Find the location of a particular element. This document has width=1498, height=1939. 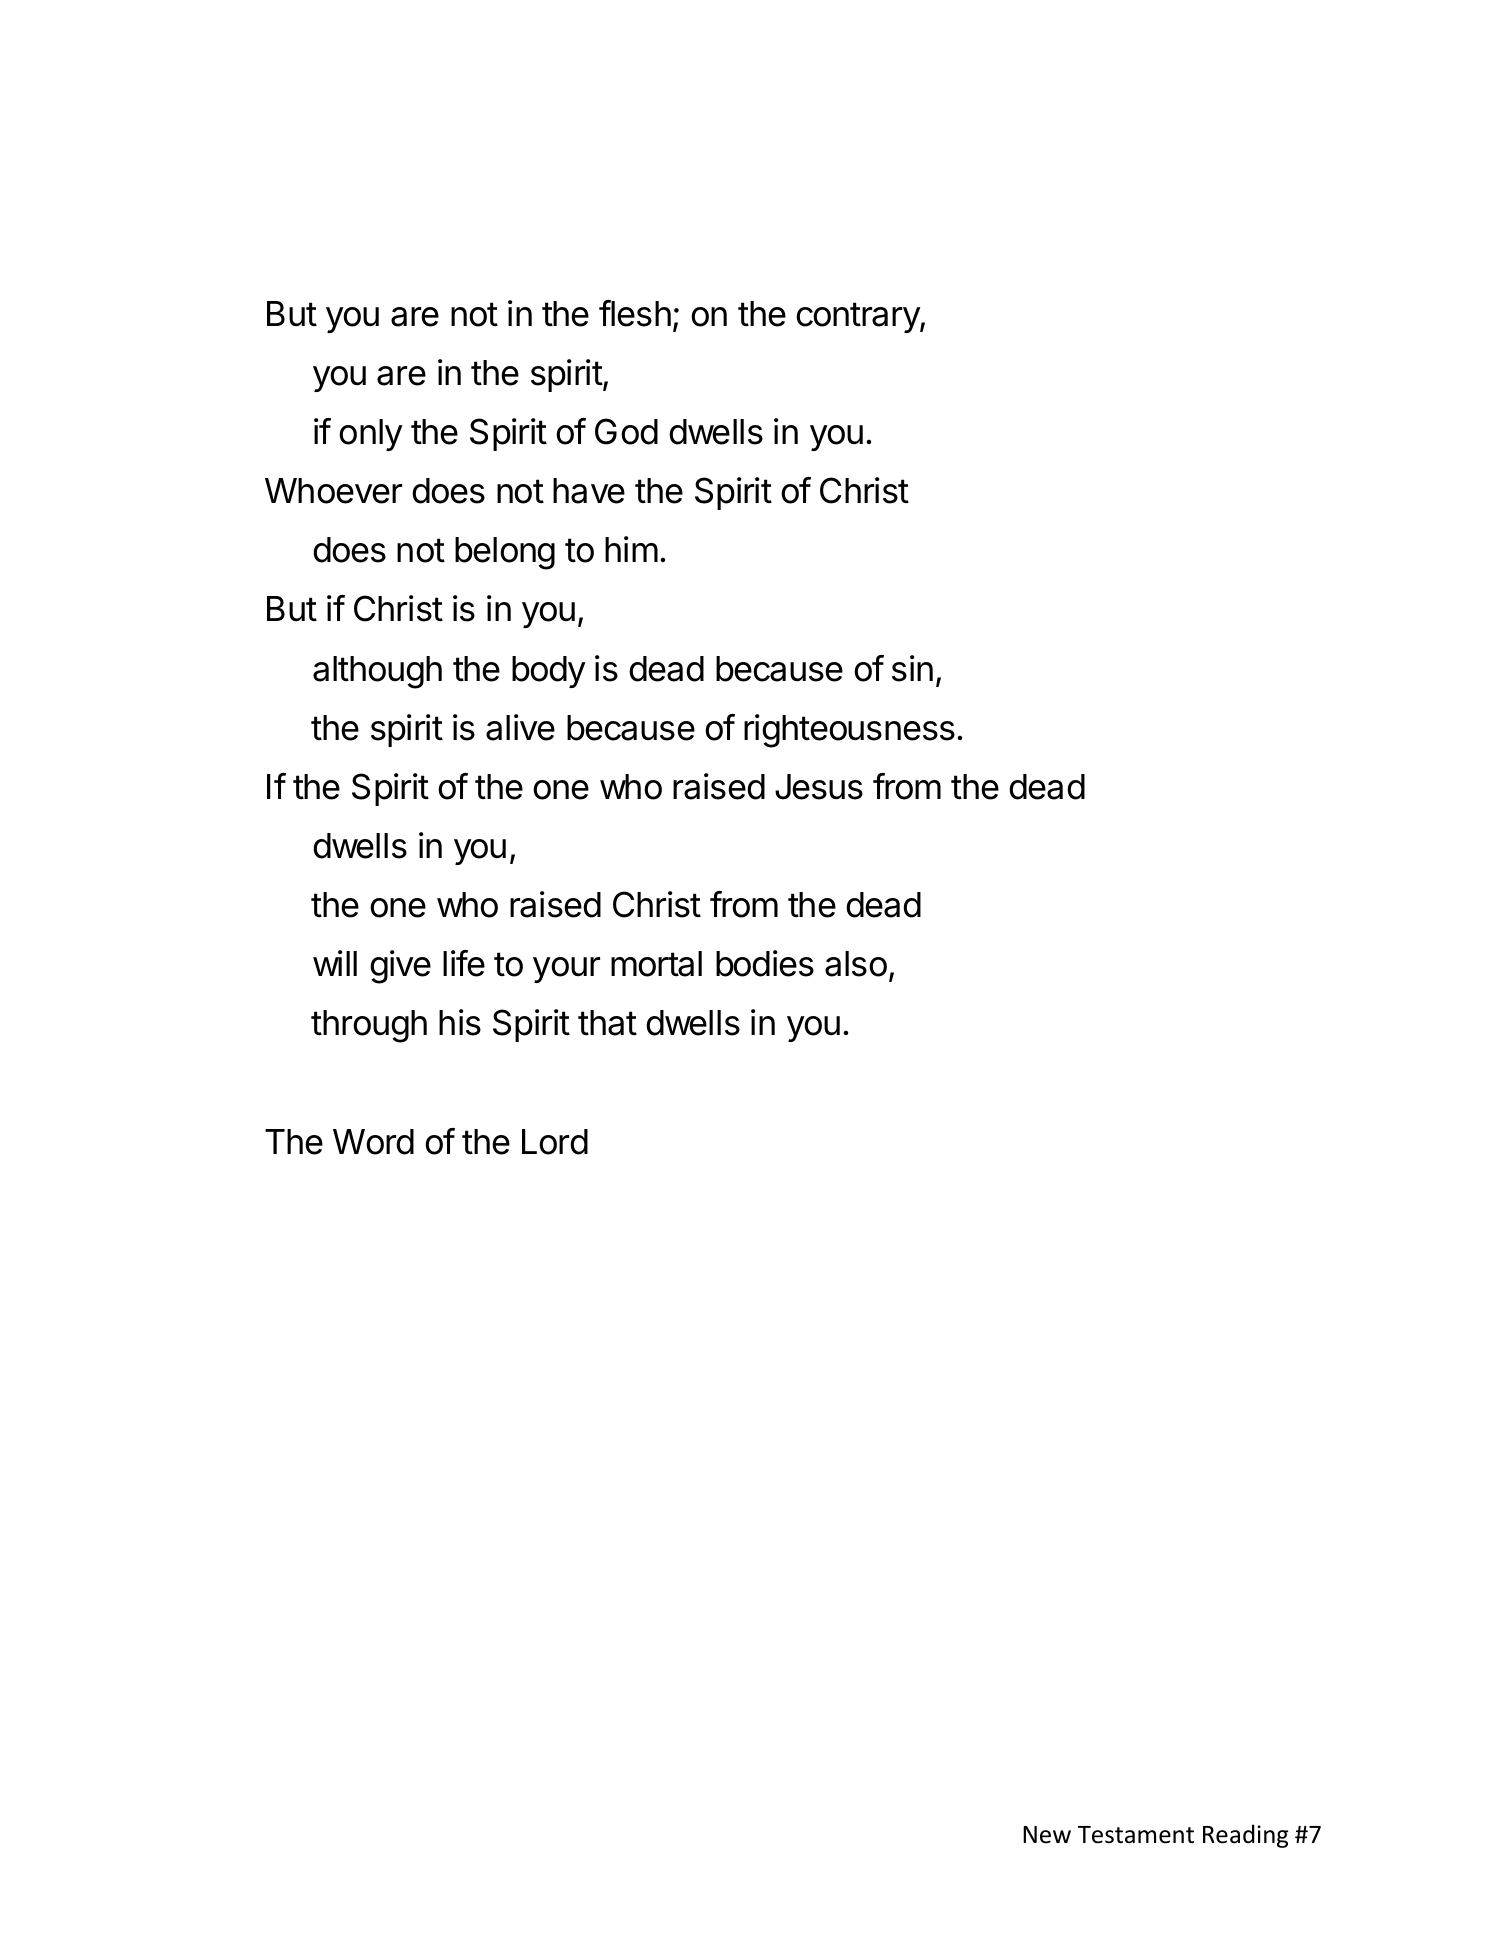

flesh is located at coordinates (635, 313).
